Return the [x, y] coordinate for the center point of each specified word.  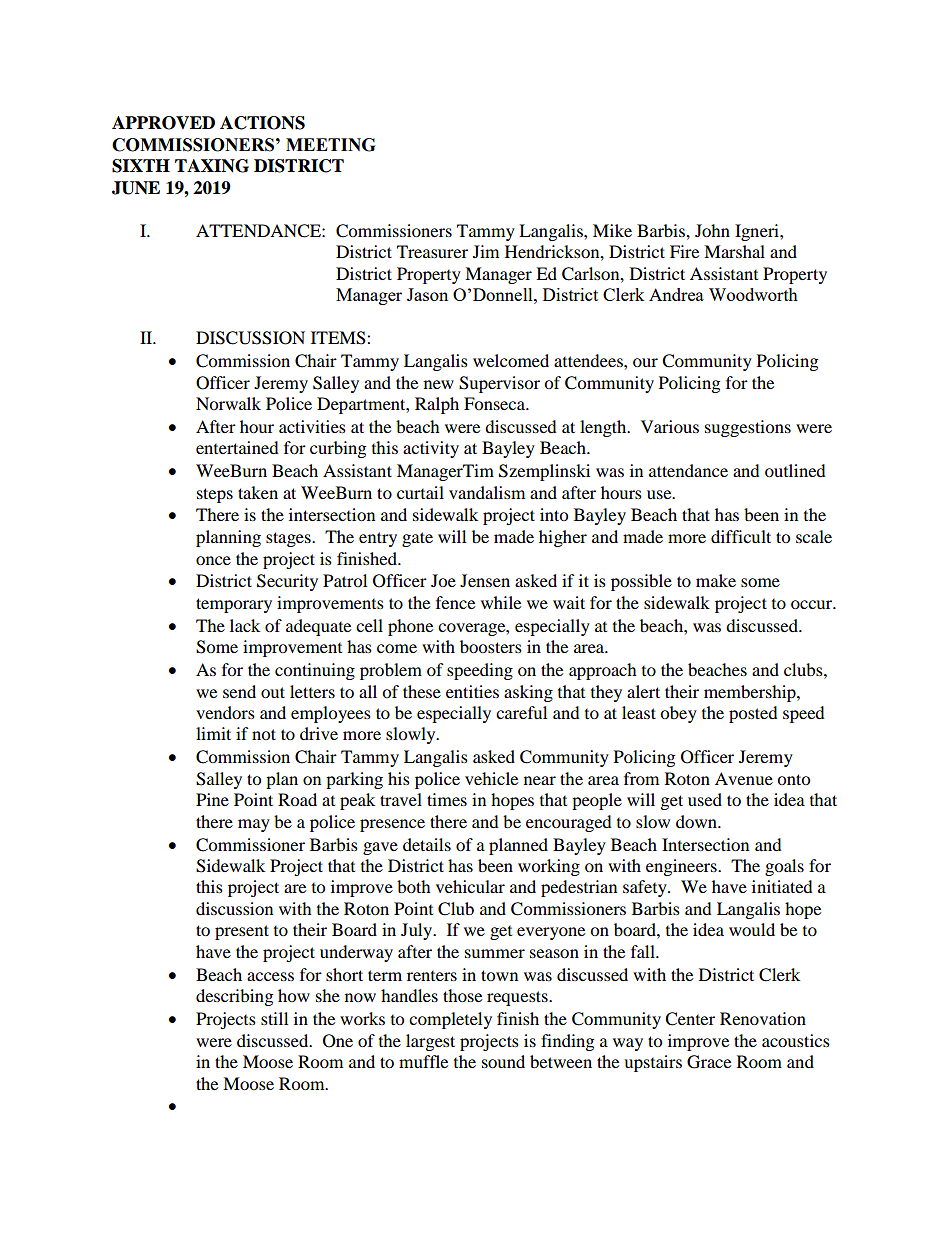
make [716, 580]
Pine [212, 799]
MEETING [330, 145]
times [447, 799]
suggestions [748, 428]
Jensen [485, 580]
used [705, 799]
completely [450, 1020]
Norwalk [228, 403]
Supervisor [499, 384]
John [712, 230]
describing [234, 997]
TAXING [212, 166]
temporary [234, 605]
